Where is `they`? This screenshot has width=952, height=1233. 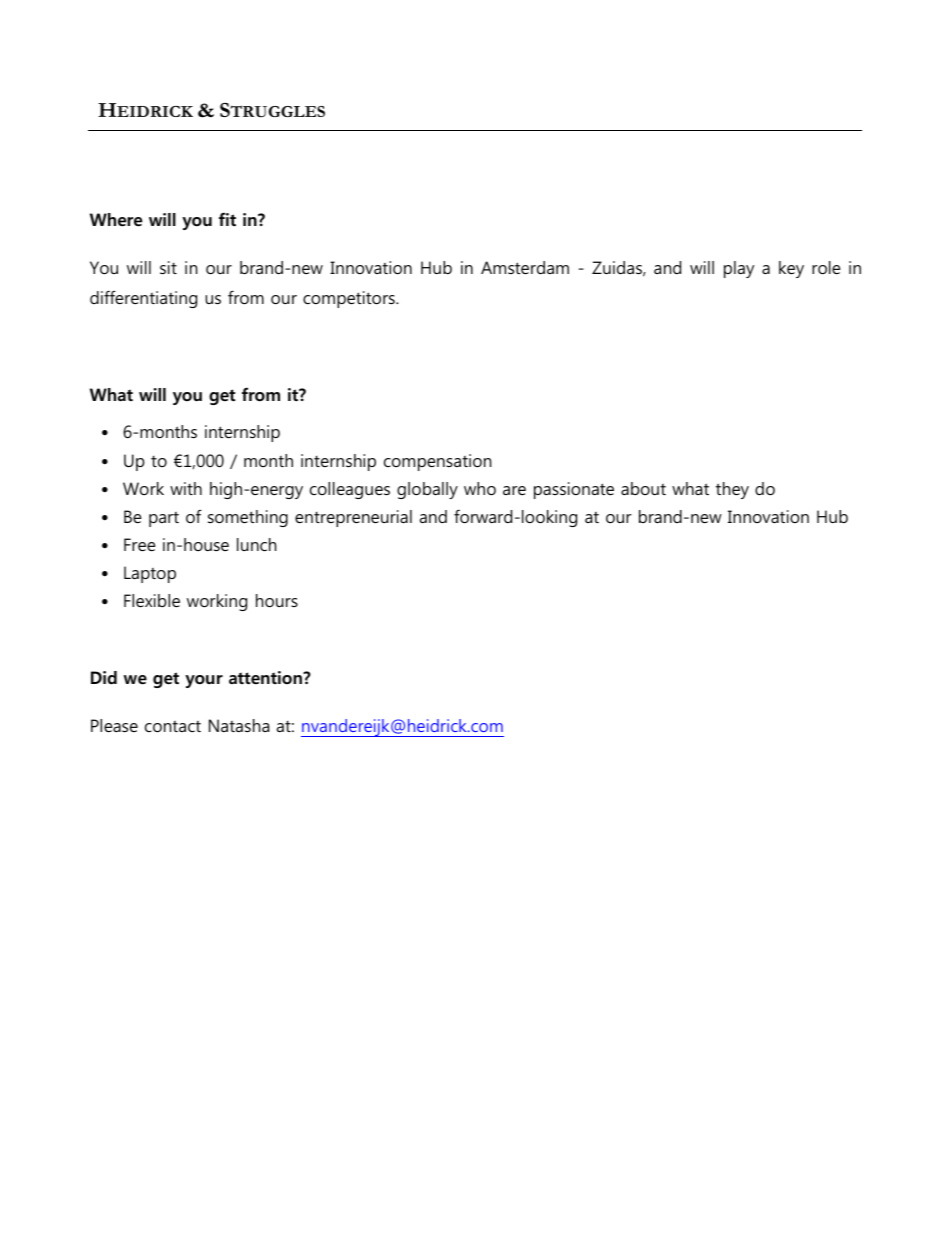 they is located at coordinates (732, 490).
